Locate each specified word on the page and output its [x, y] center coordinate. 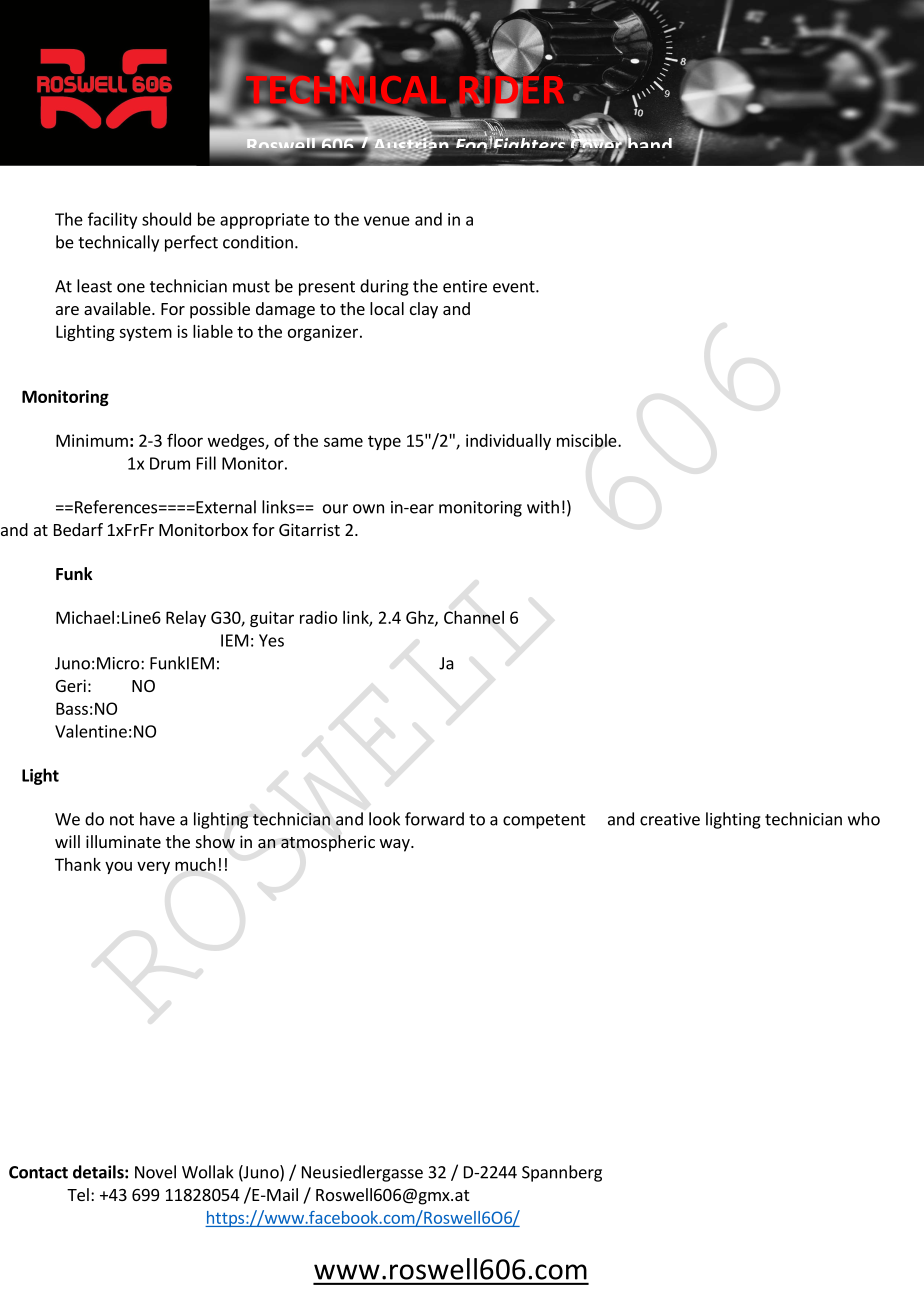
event [515, 287]
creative [670, 819]
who [864, 819]
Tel [78, 1194]
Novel [155, 1172]
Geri [71, 685]
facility [112, 220]
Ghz [421, 618]
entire [465, 286]
